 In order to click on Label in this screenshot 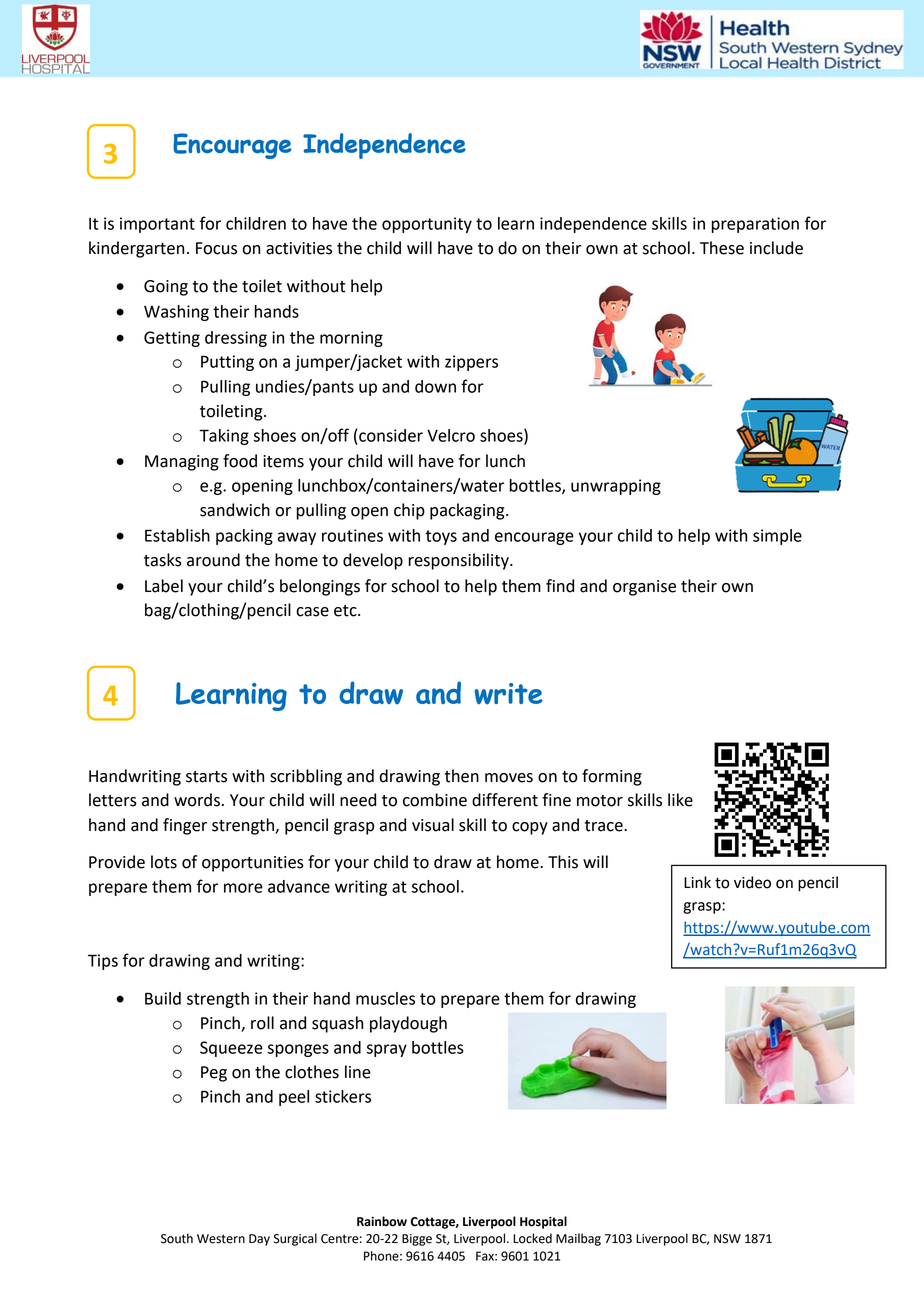, I will do `click(164, 586)`.
